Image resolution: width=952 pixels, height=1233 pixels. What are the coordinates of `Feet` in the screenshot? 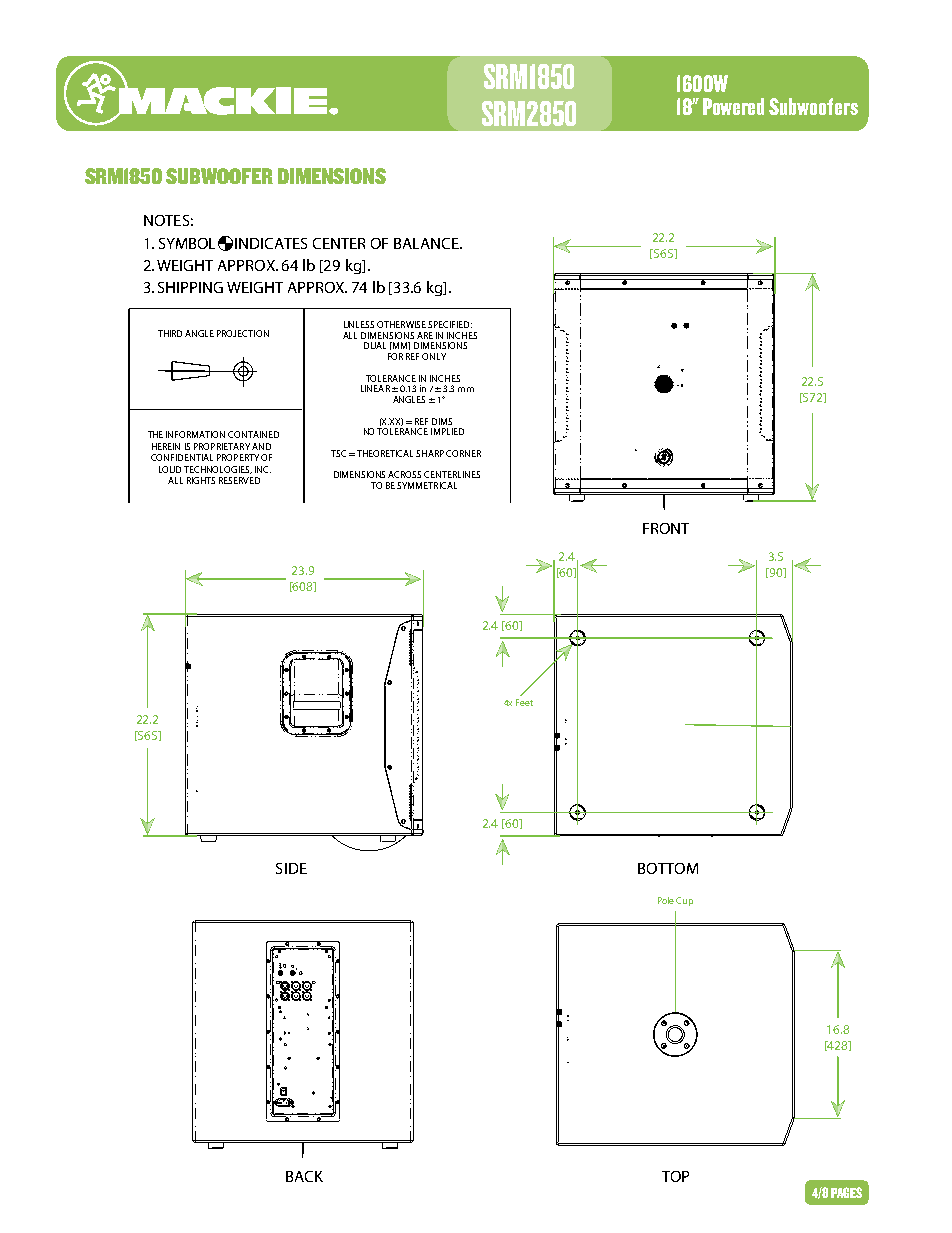 It's located at (524, 702).
